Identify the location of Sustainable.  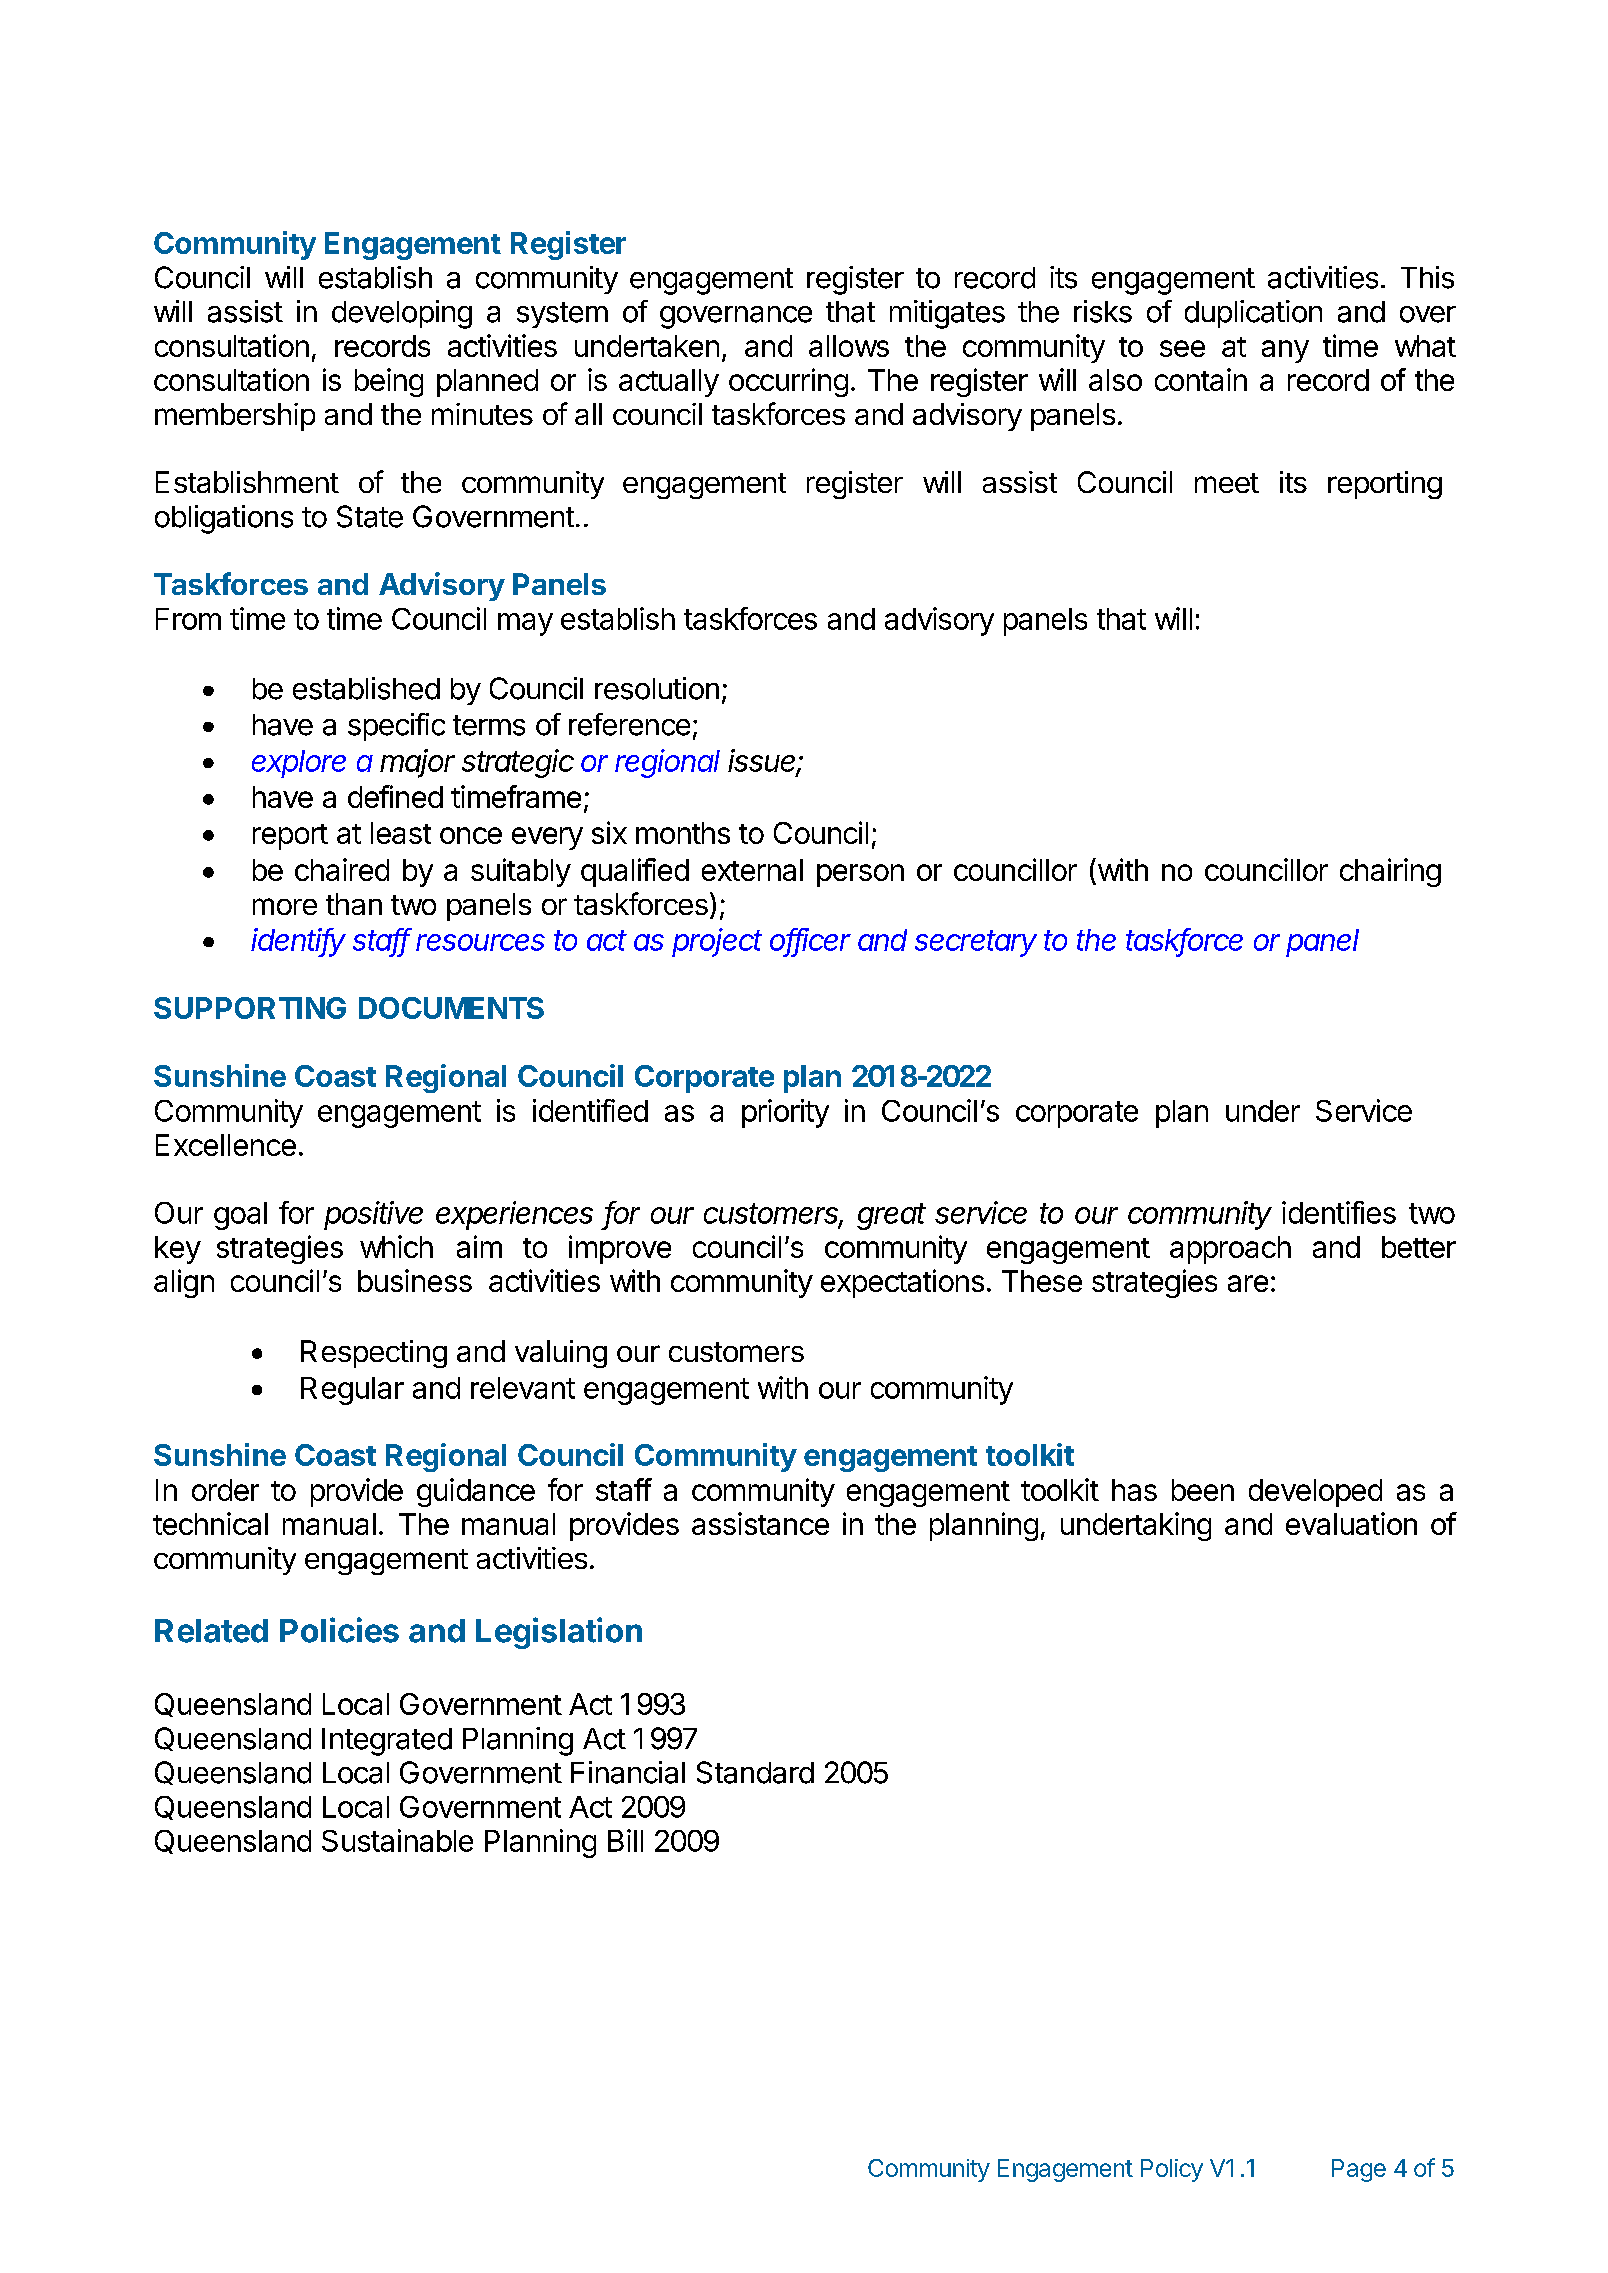
(397, 1840).
